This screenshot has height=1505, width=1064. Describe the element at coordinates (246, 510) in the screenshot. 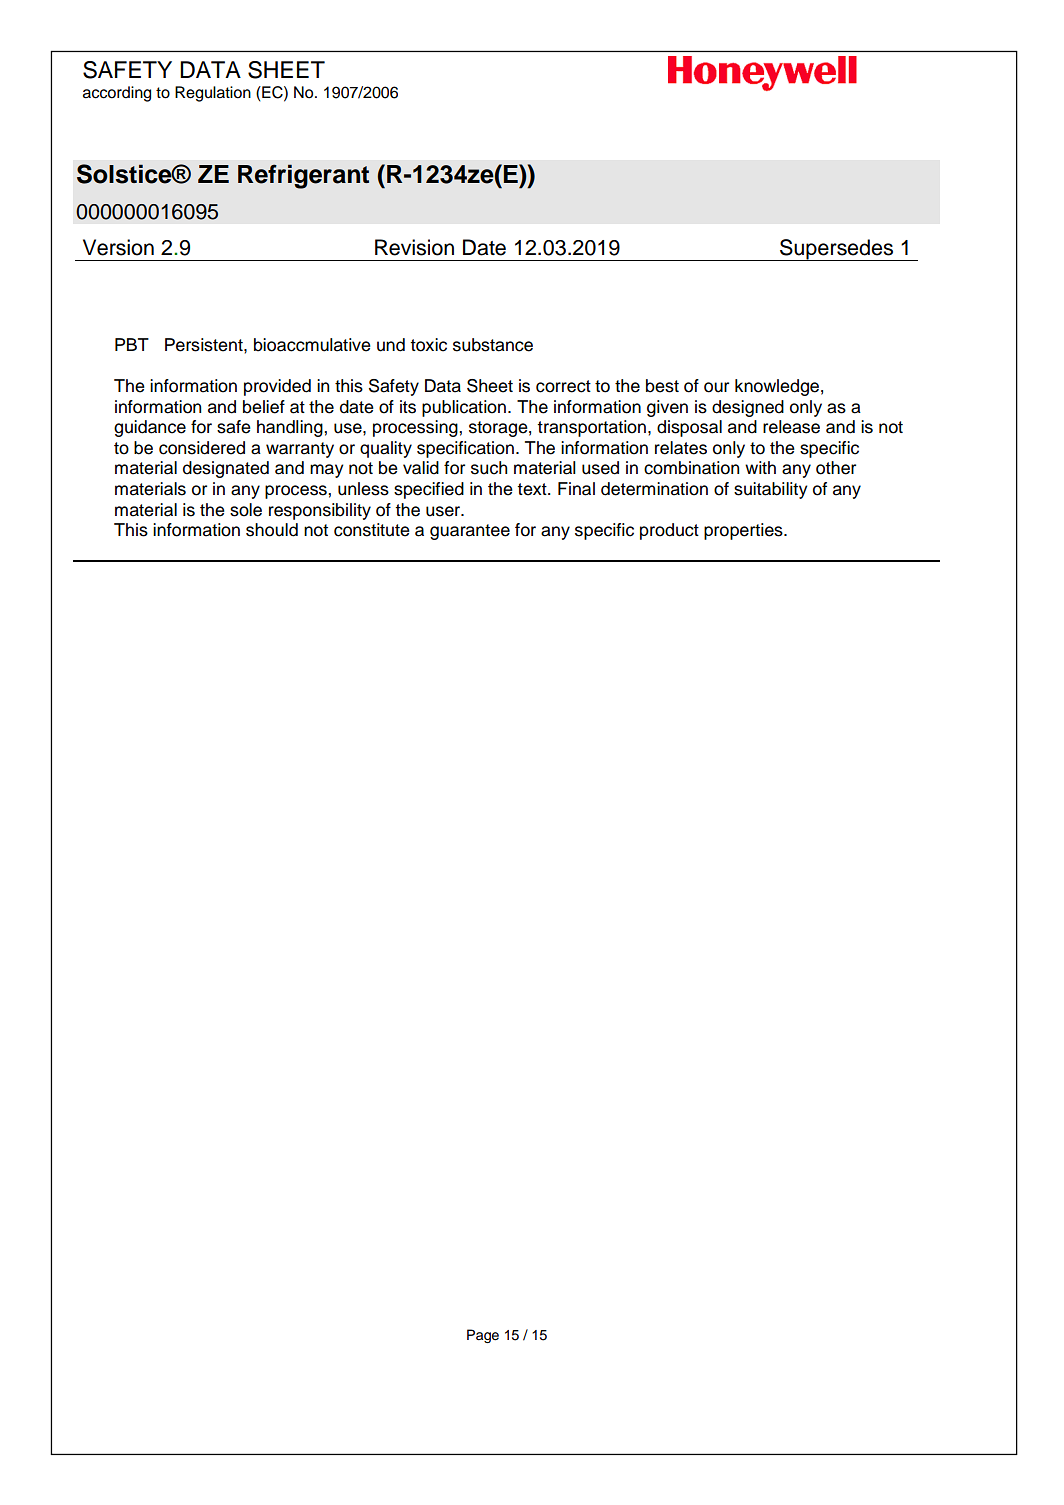

I see `sole` at that location.
